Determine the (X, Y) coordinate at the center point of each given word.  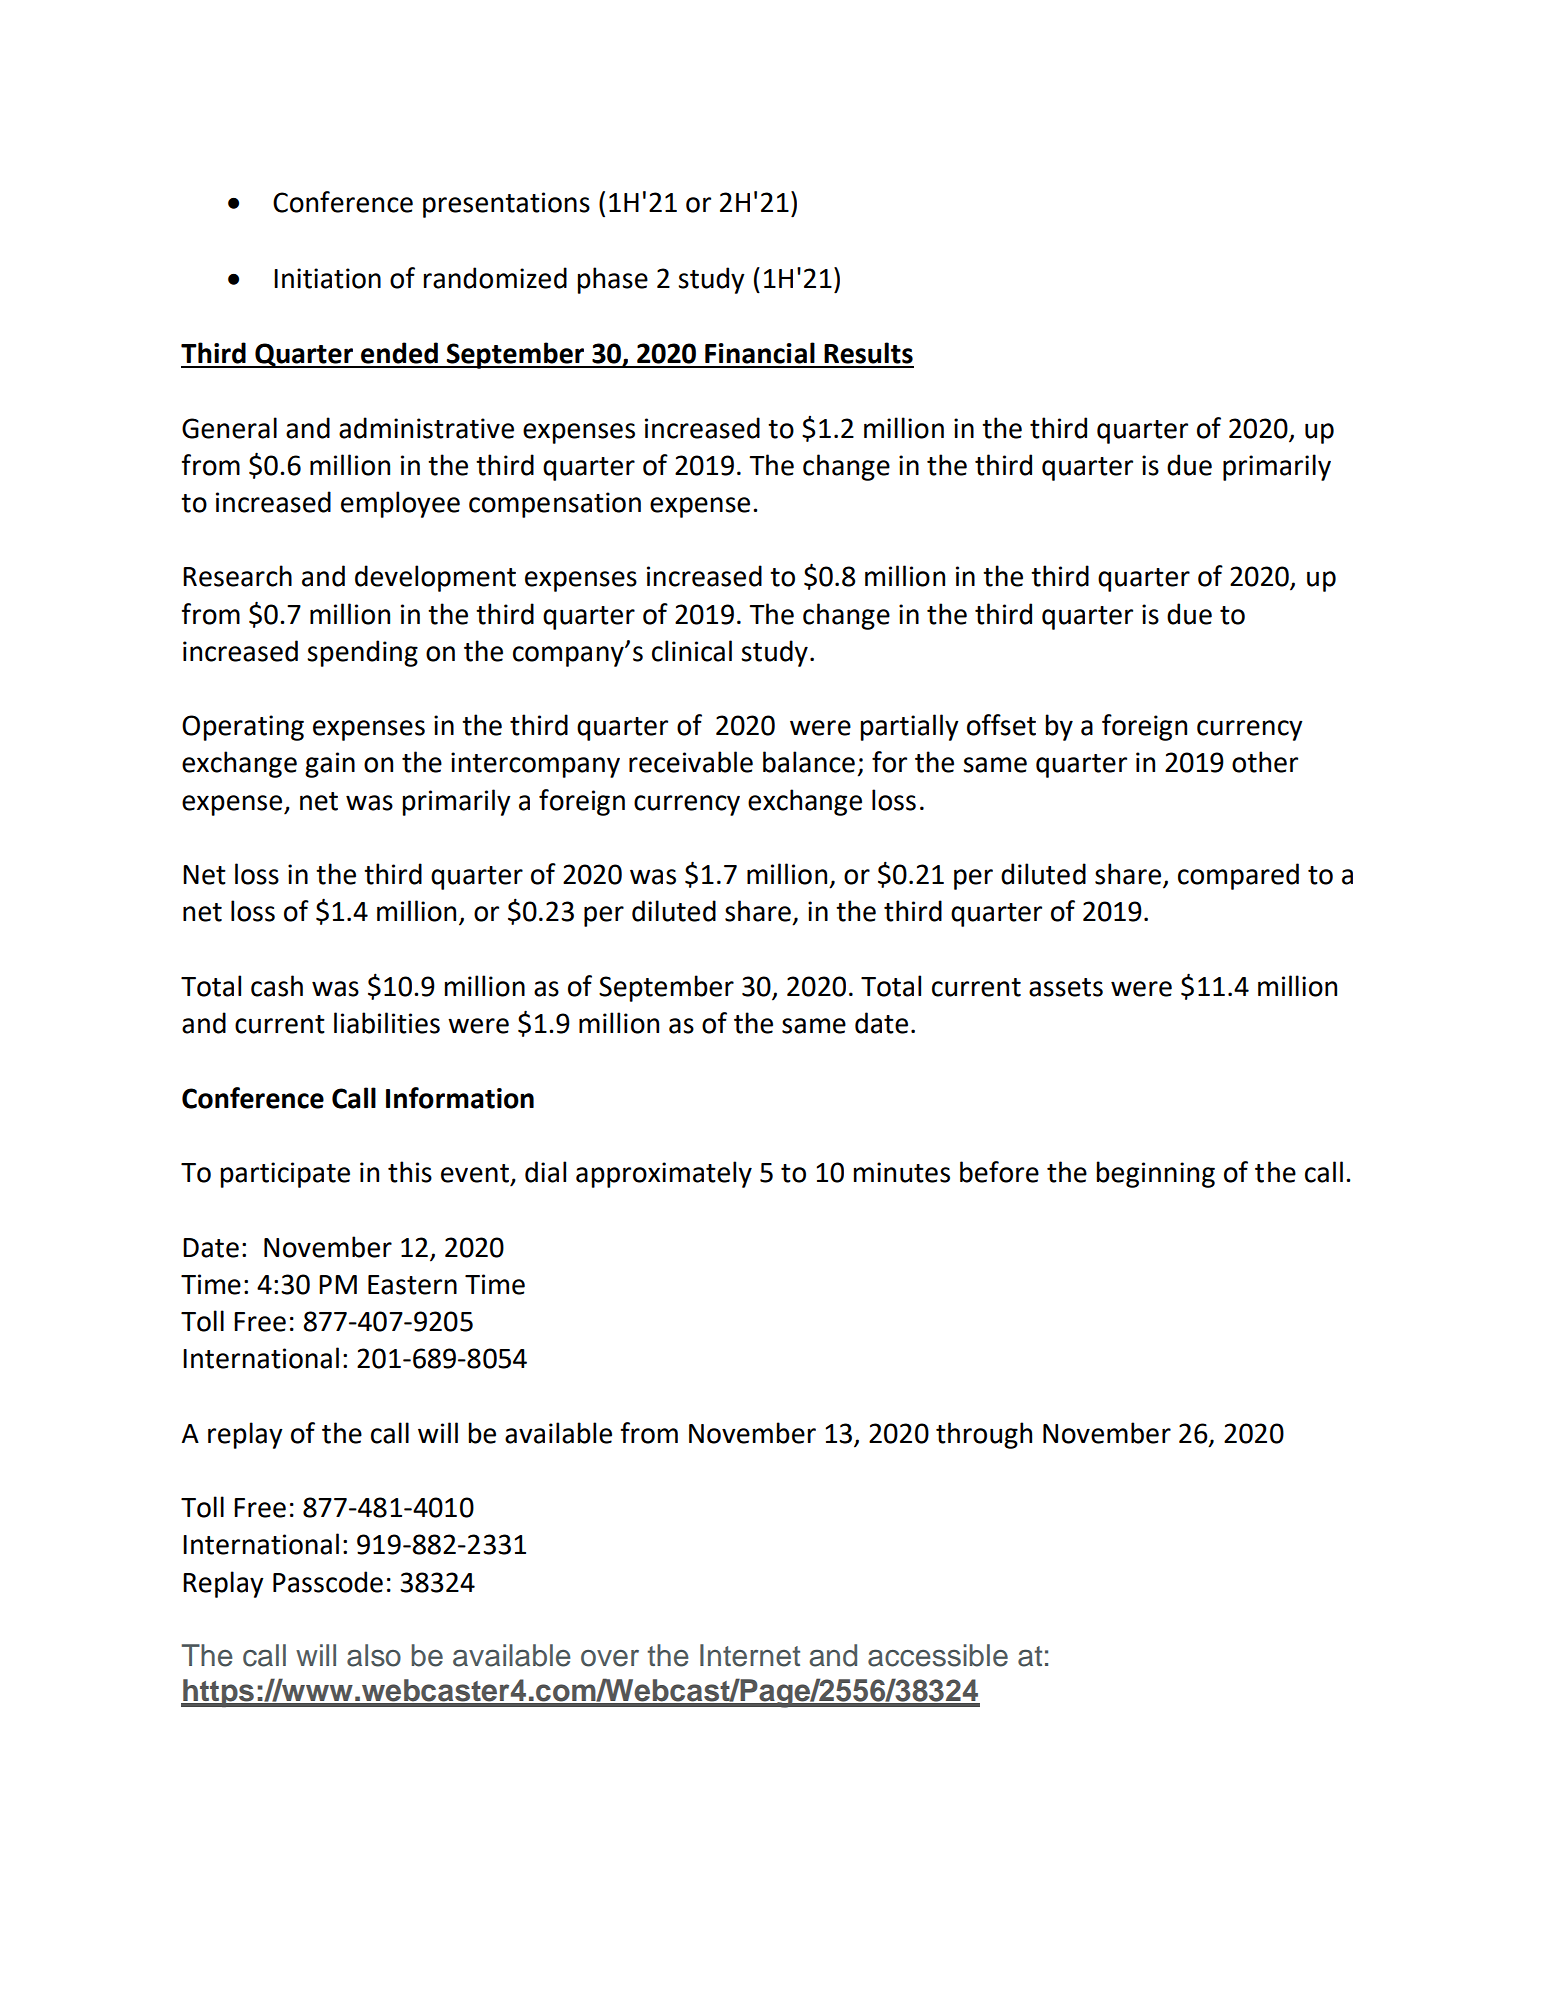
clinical (692, 651)
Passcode (328, 1582)
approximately (664, 1174)
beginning (1156, 1174)
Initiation (327, 278)
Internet (750, 1655)
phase (613, 280)
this (410, 1172)
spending (362, 653)
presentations (506, 205)
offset (1001, 725)
